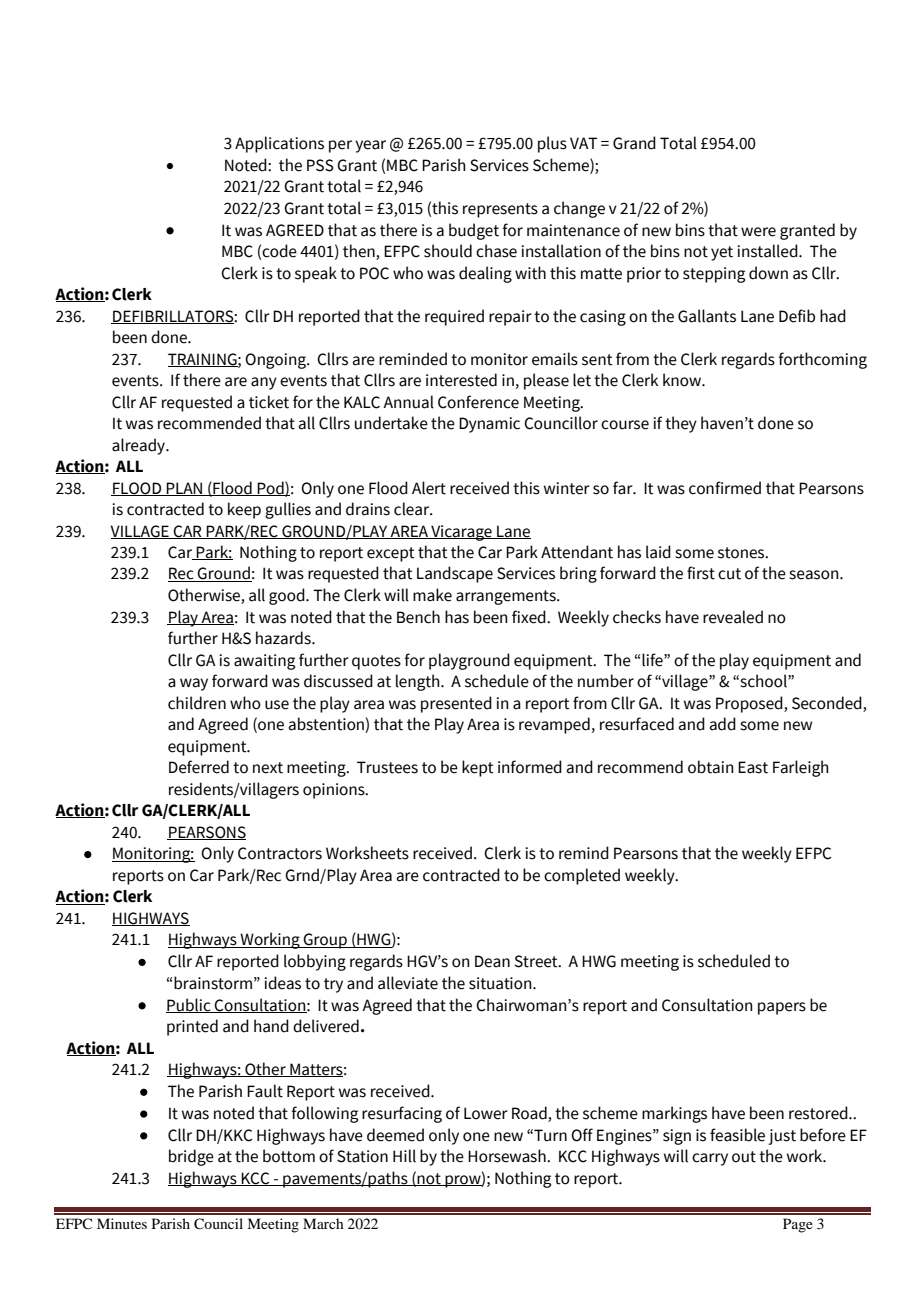  I want to click on East, so click(753, 767).
